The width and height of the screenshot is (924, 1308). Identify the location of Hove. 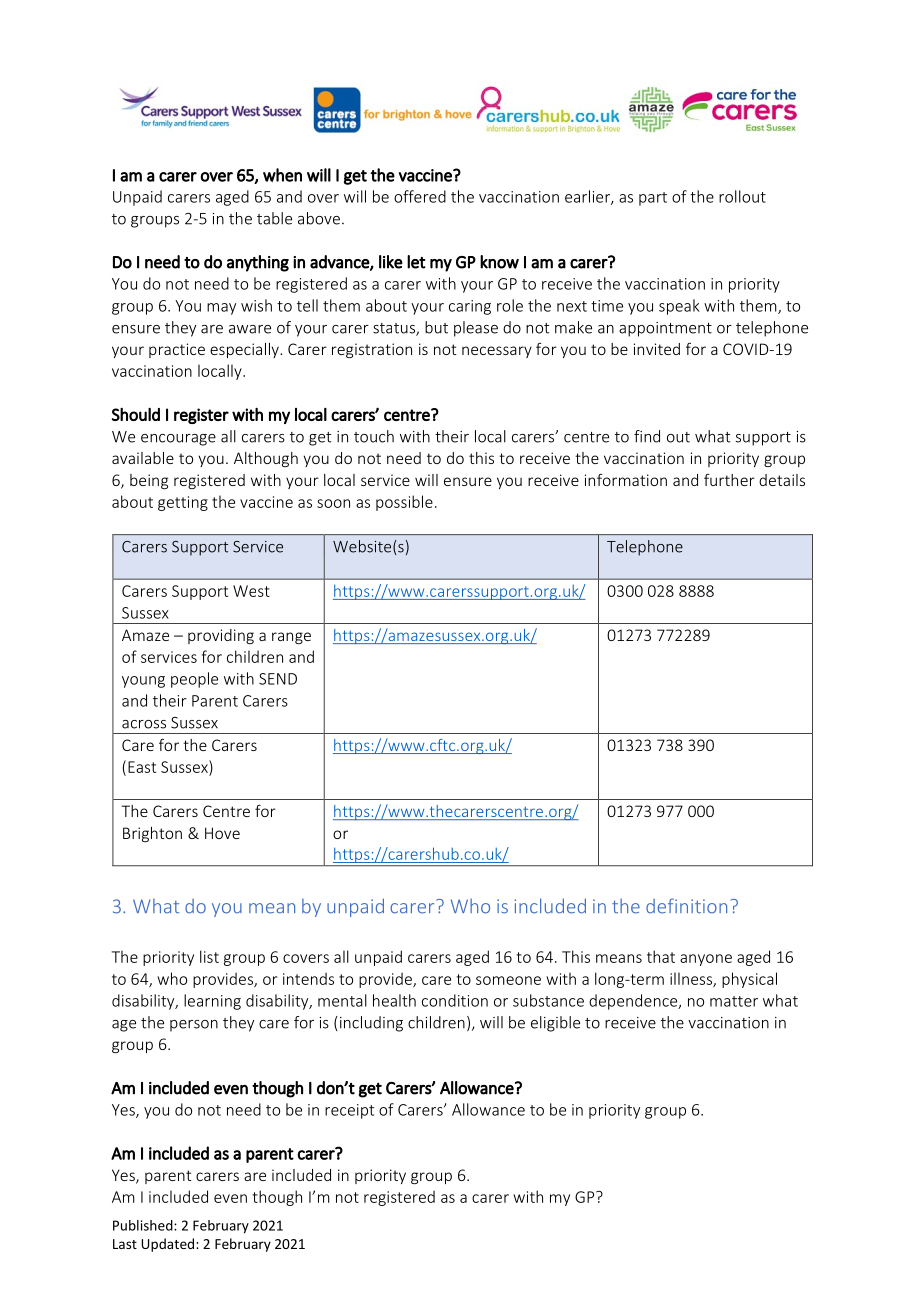
(222, 833).
